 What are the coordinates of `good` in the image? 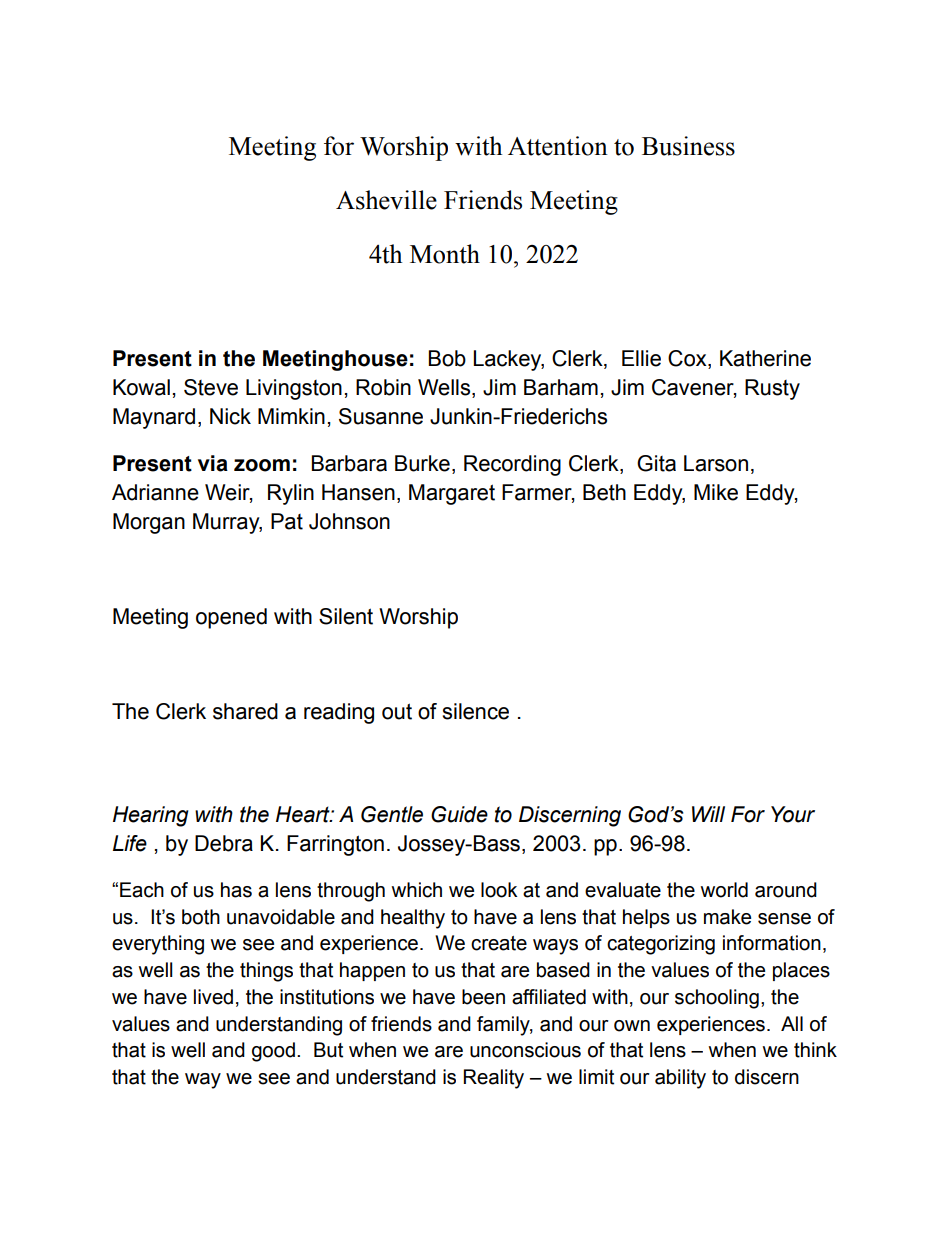 It's located at (273, 1052).
